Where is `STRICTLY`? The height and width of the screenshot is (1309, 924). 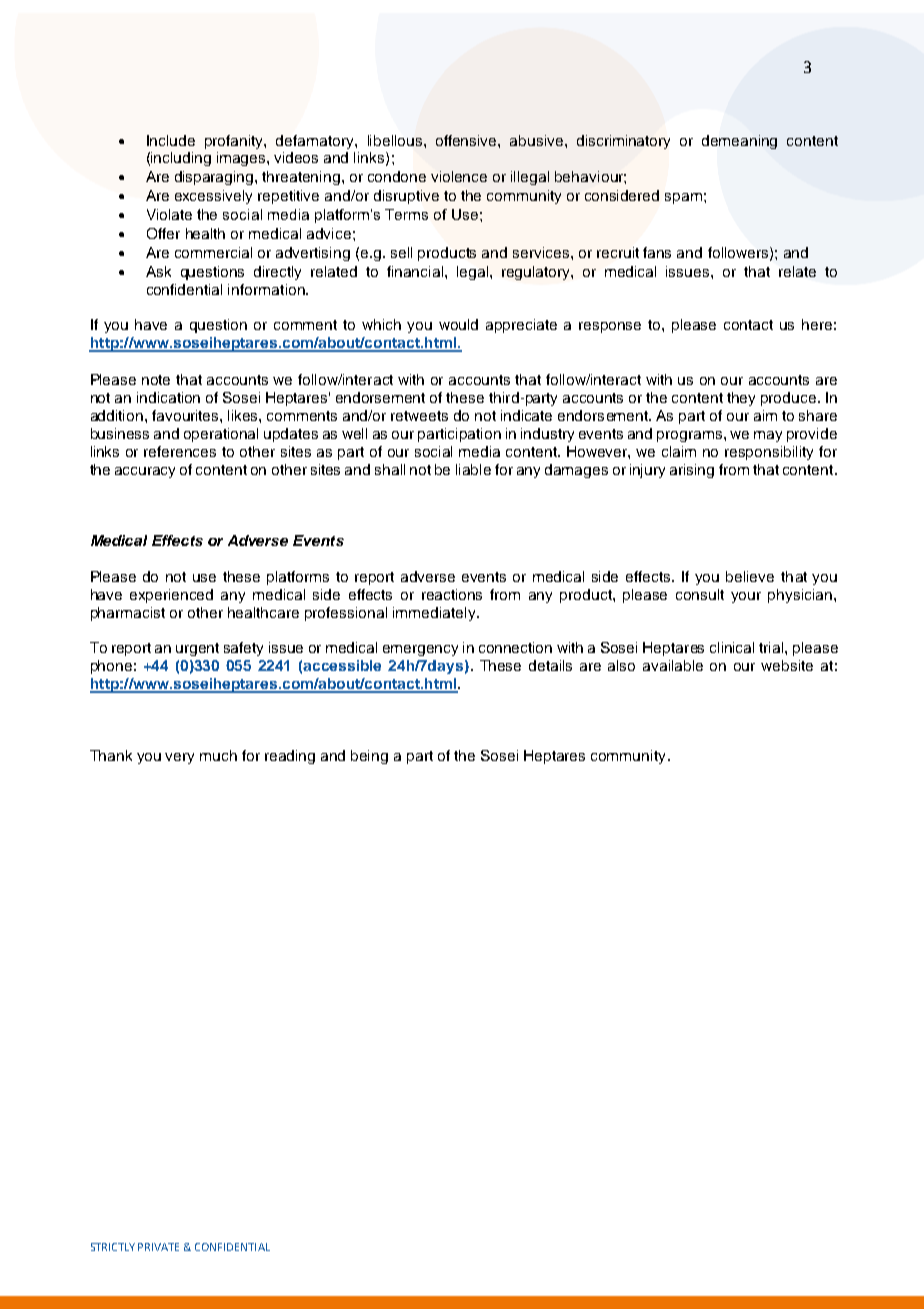 STRICTLY is located at coordinates (113, 1247).
